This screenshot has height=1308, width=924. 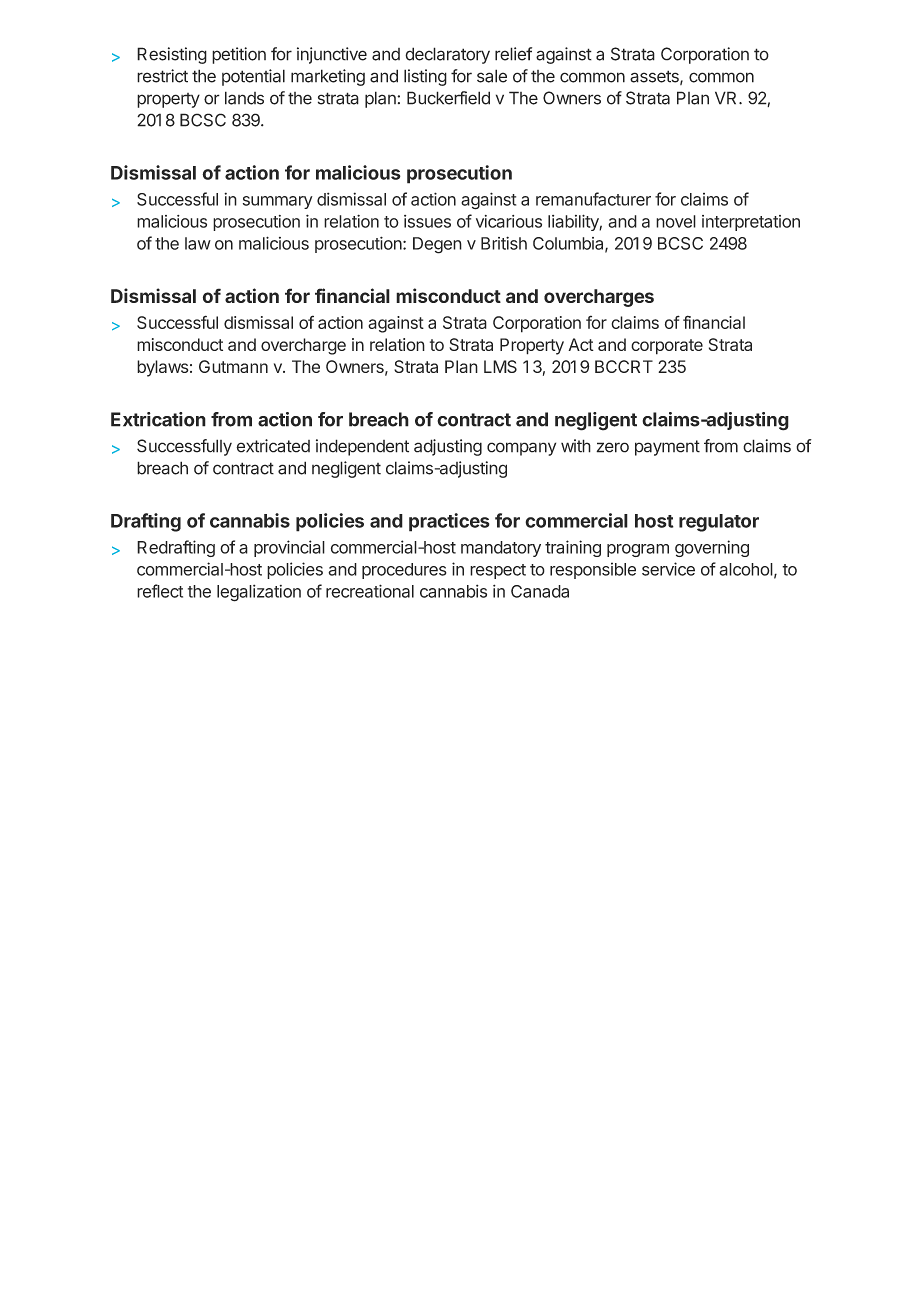 What do you see at coordinates (667, 347) in the screenshot?
I see `corporate` at bounding box center [667, 347].
